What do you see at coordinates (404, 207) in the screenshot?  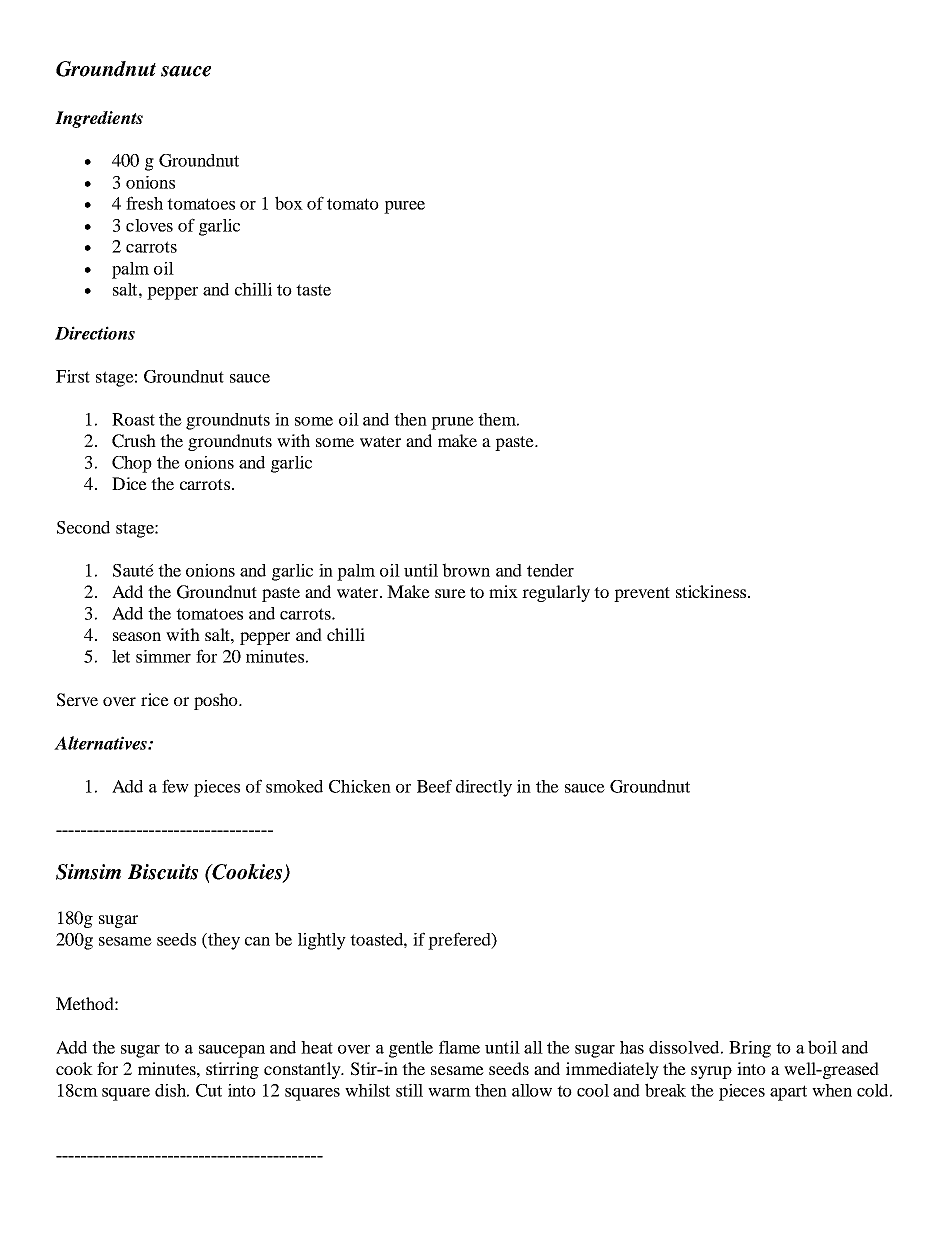 I see `puree` at bounding box center [404, 207].
